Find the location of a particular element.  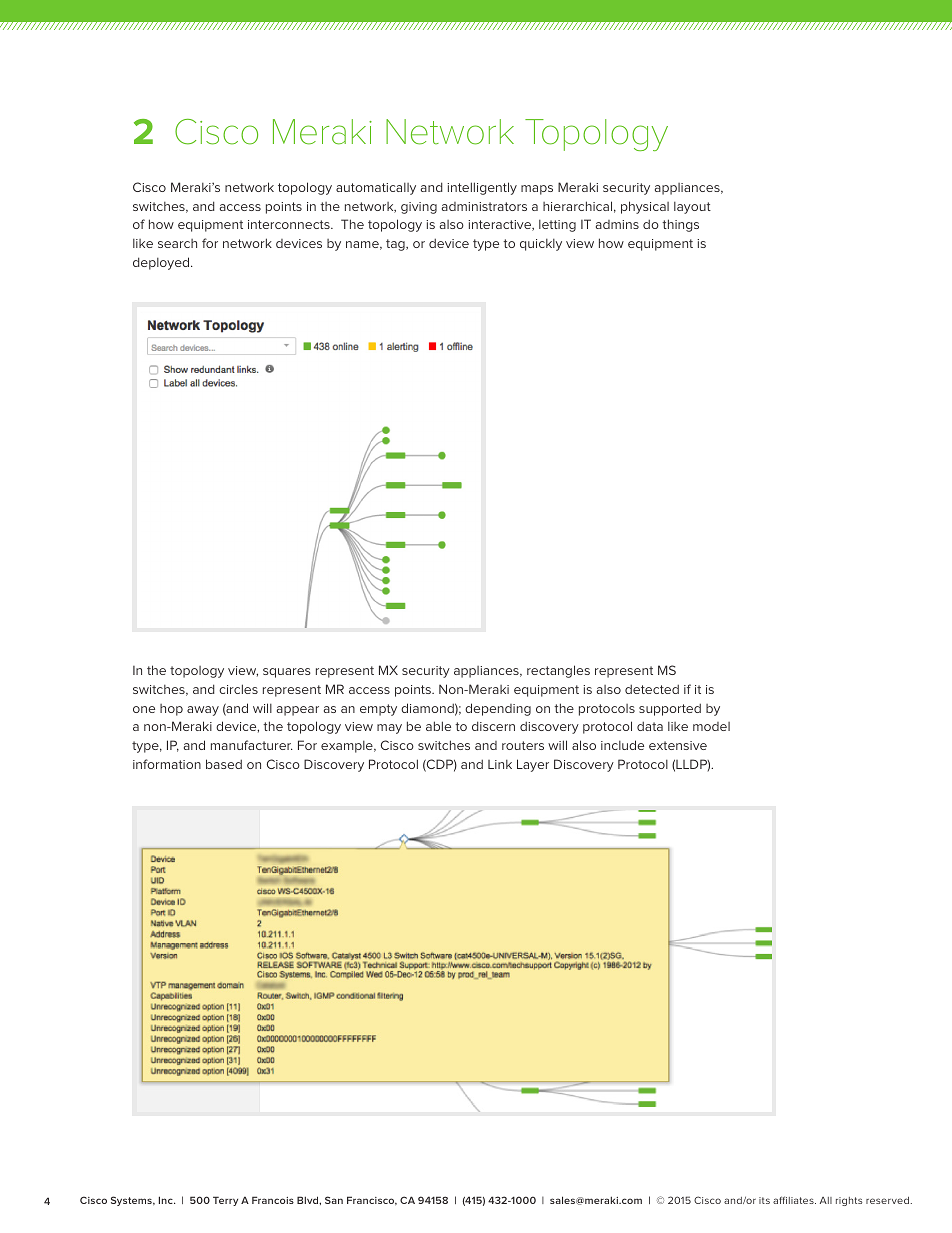

Terry is located at coordinates (225, 1201).
